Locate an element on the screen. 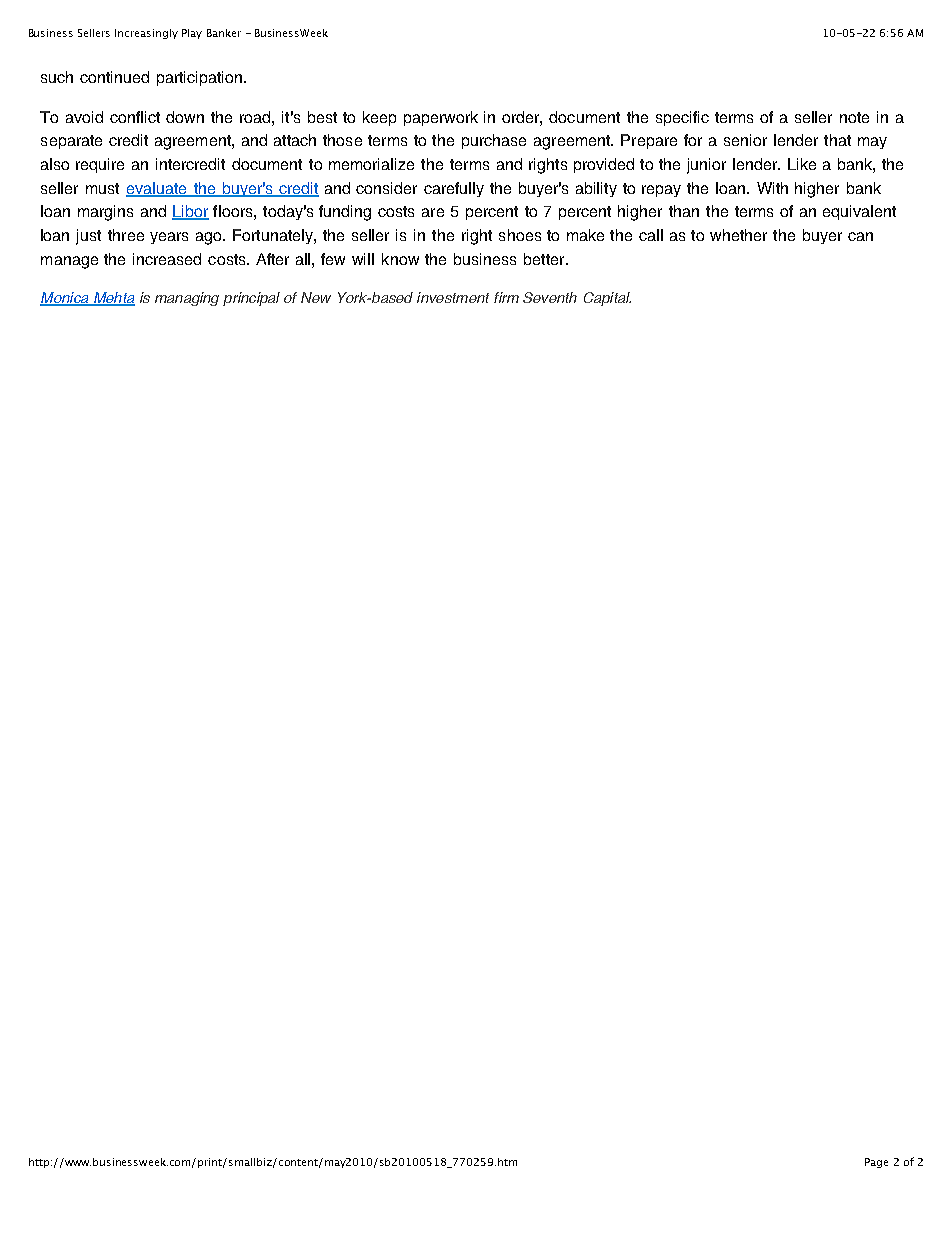  investment is located at coordinates (453, 297).
